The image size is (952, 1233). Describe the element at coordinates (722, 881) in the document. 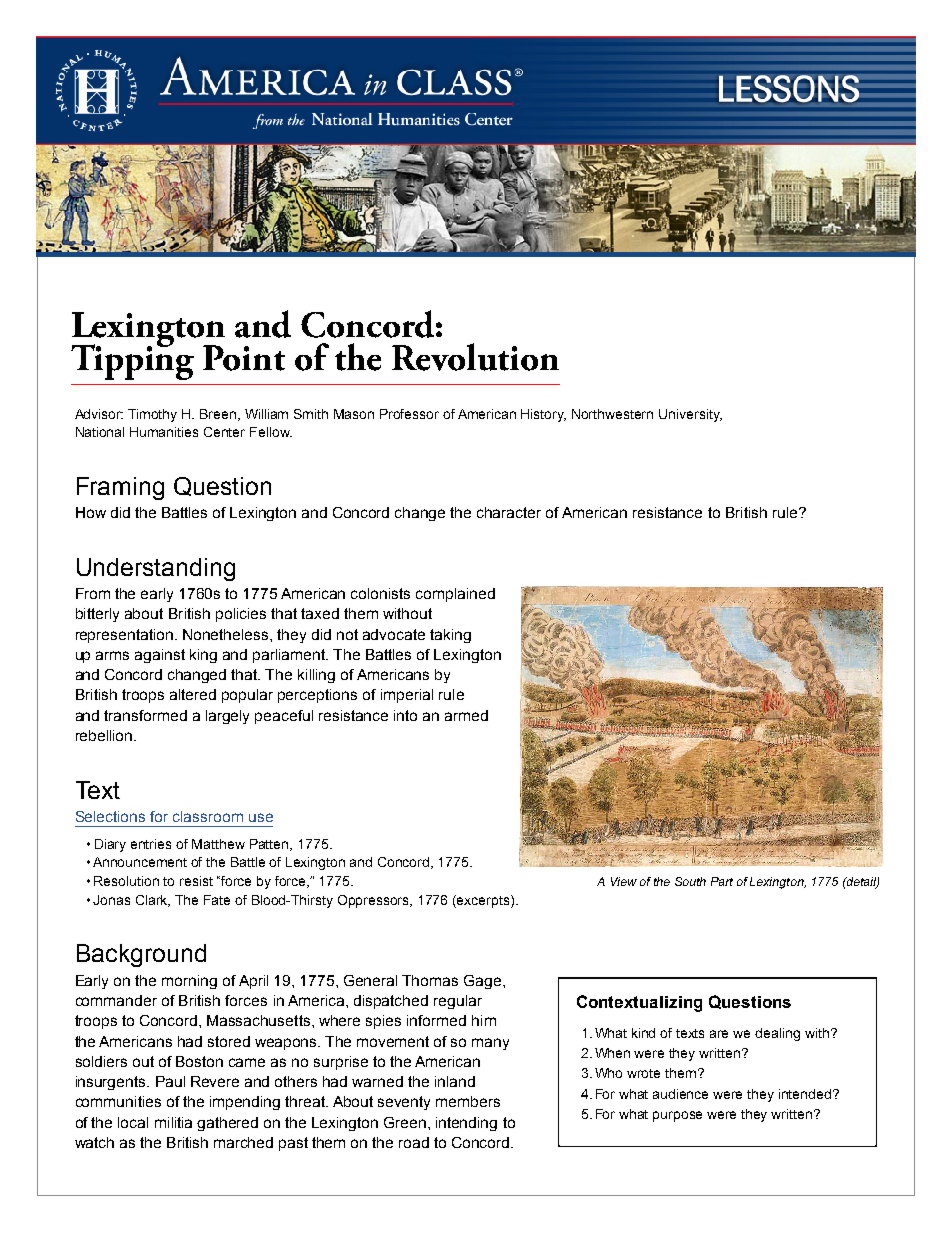

I see `Part` at that location.
